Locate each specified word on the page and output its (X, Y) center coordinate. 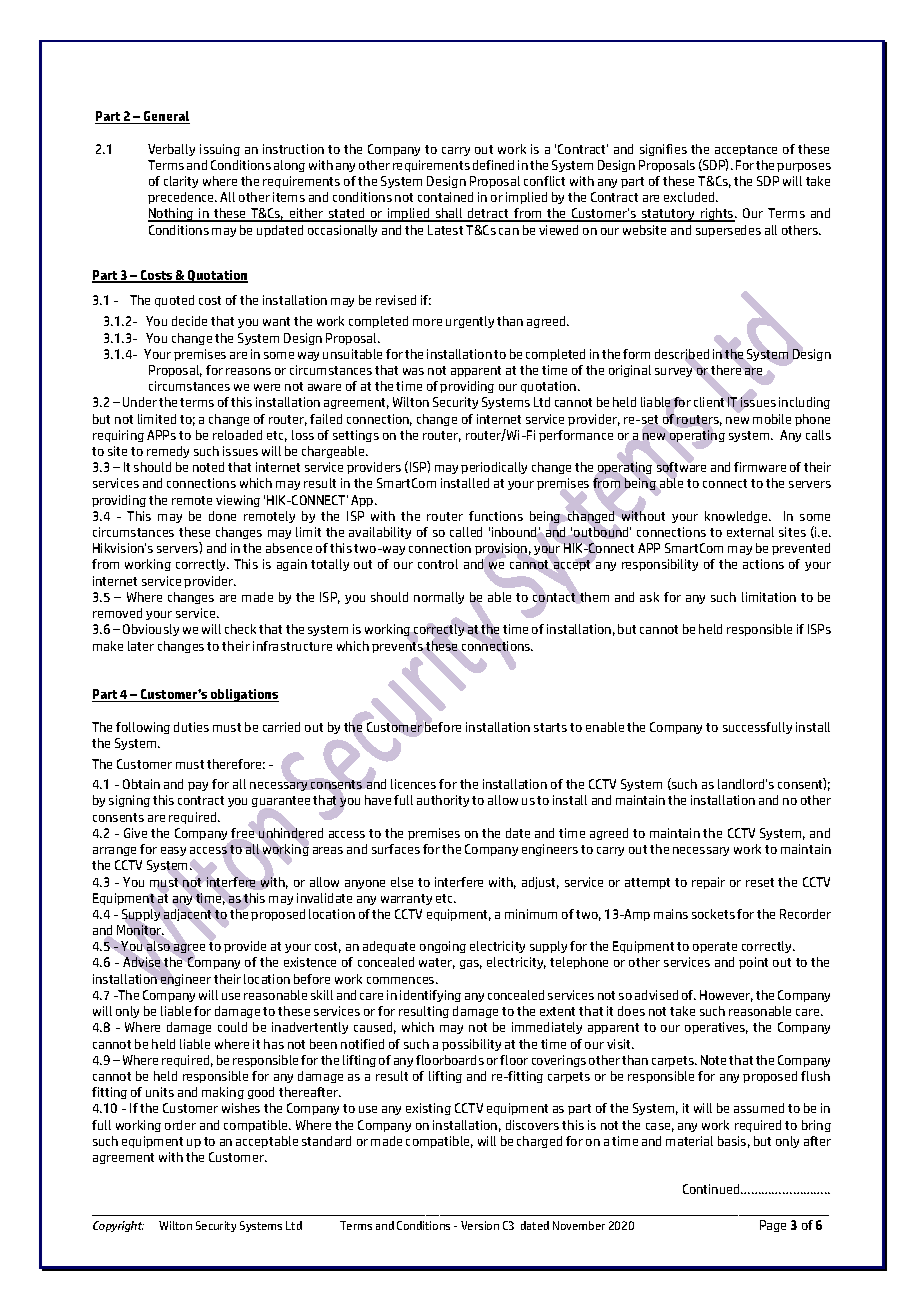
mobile (772, 419)
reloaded (237, 435)
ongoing (443, 947)
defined (493, 165)
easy (173, 851)
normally (439, 598)
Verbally (171, 150)
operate (715, 947)
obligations (244, 695)
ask (649, 597)
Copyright (118, 1226)
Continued (712, 1189)
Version (480, 1225)
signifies (663, 150)
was (413, 371)
